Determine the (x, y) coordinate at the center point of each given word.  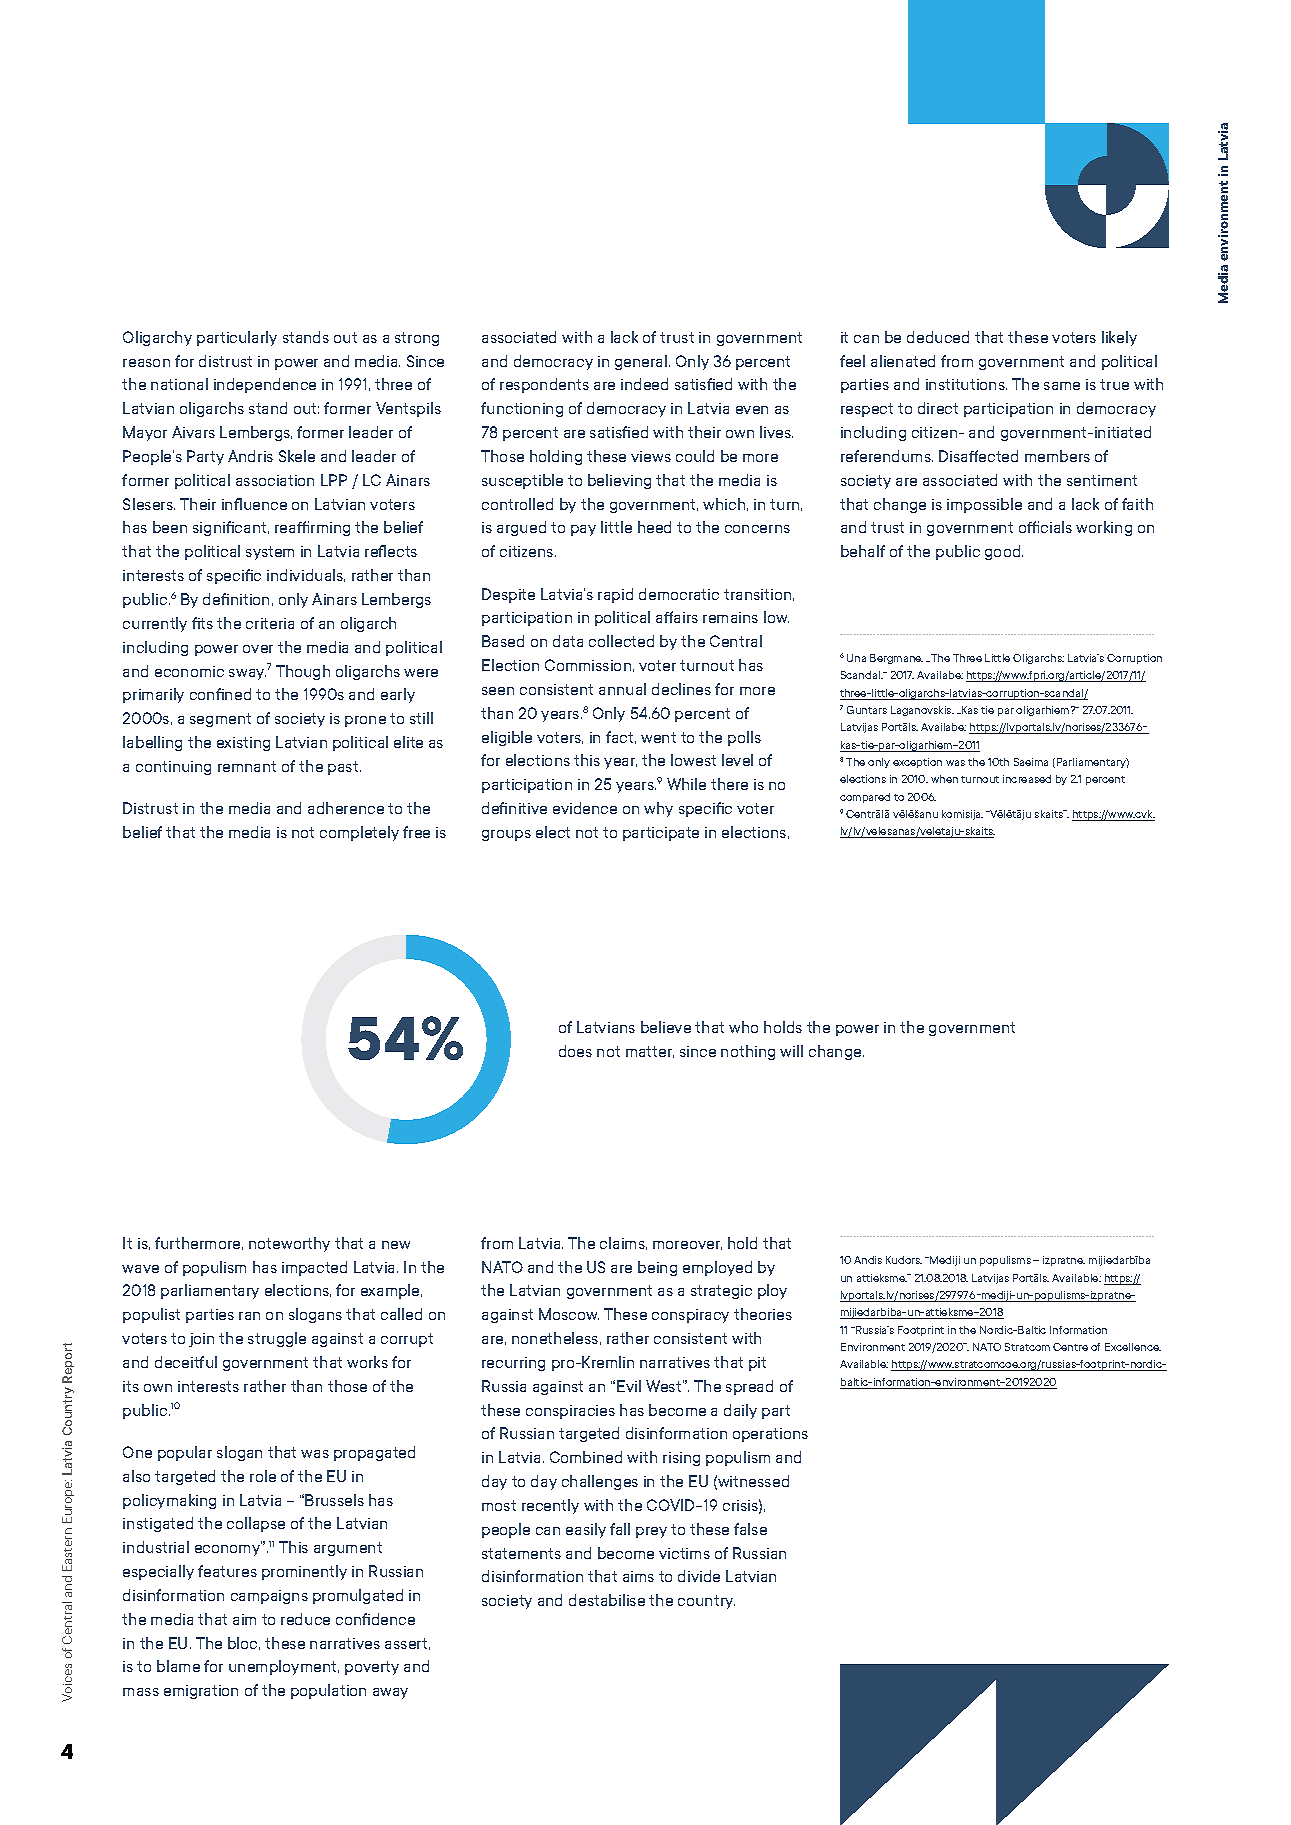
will (791, 1051)
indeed (644, 384)
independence (265, 385)
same (1062, 386)
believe (666, 1027)
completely (359, 833)
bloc (244, 1643)
